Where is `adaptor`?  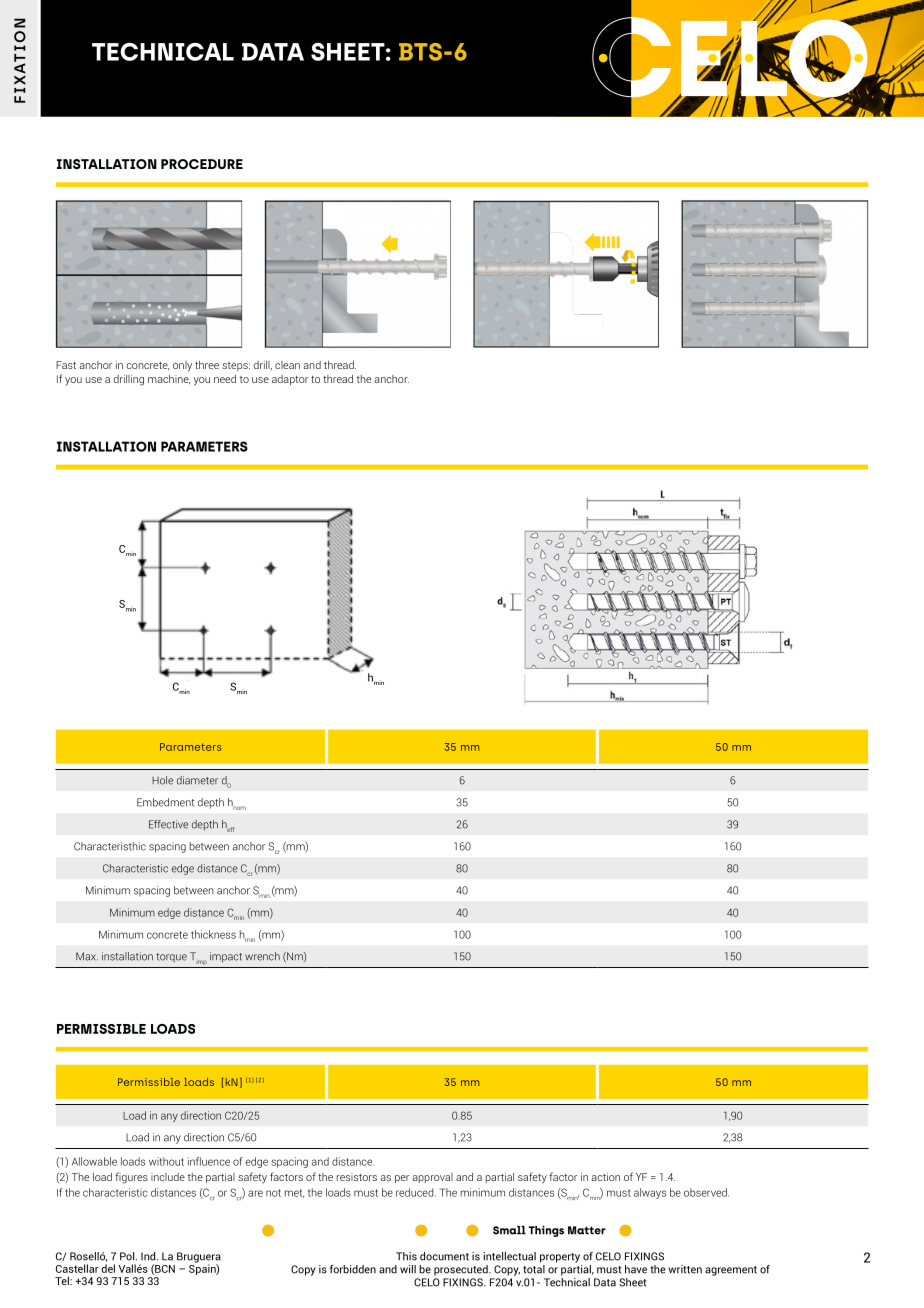 adaptor is located at coordinates (290, 380).
